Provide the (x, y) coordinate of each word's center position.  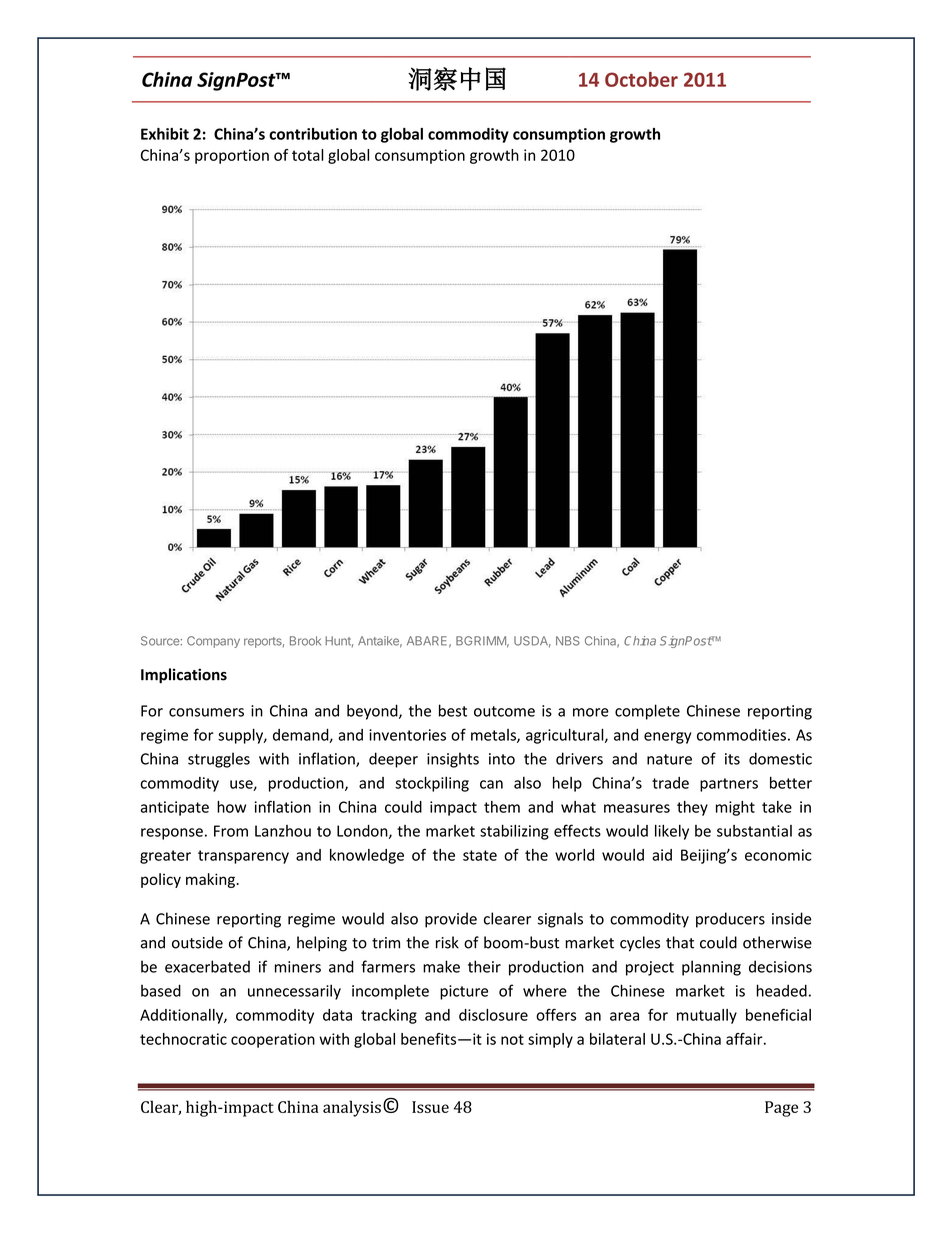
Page (781, 1109)
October (641, 79)
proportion (232, 156)
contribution (313, 134)
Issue (430, 1107)
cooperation (273, 1040)
